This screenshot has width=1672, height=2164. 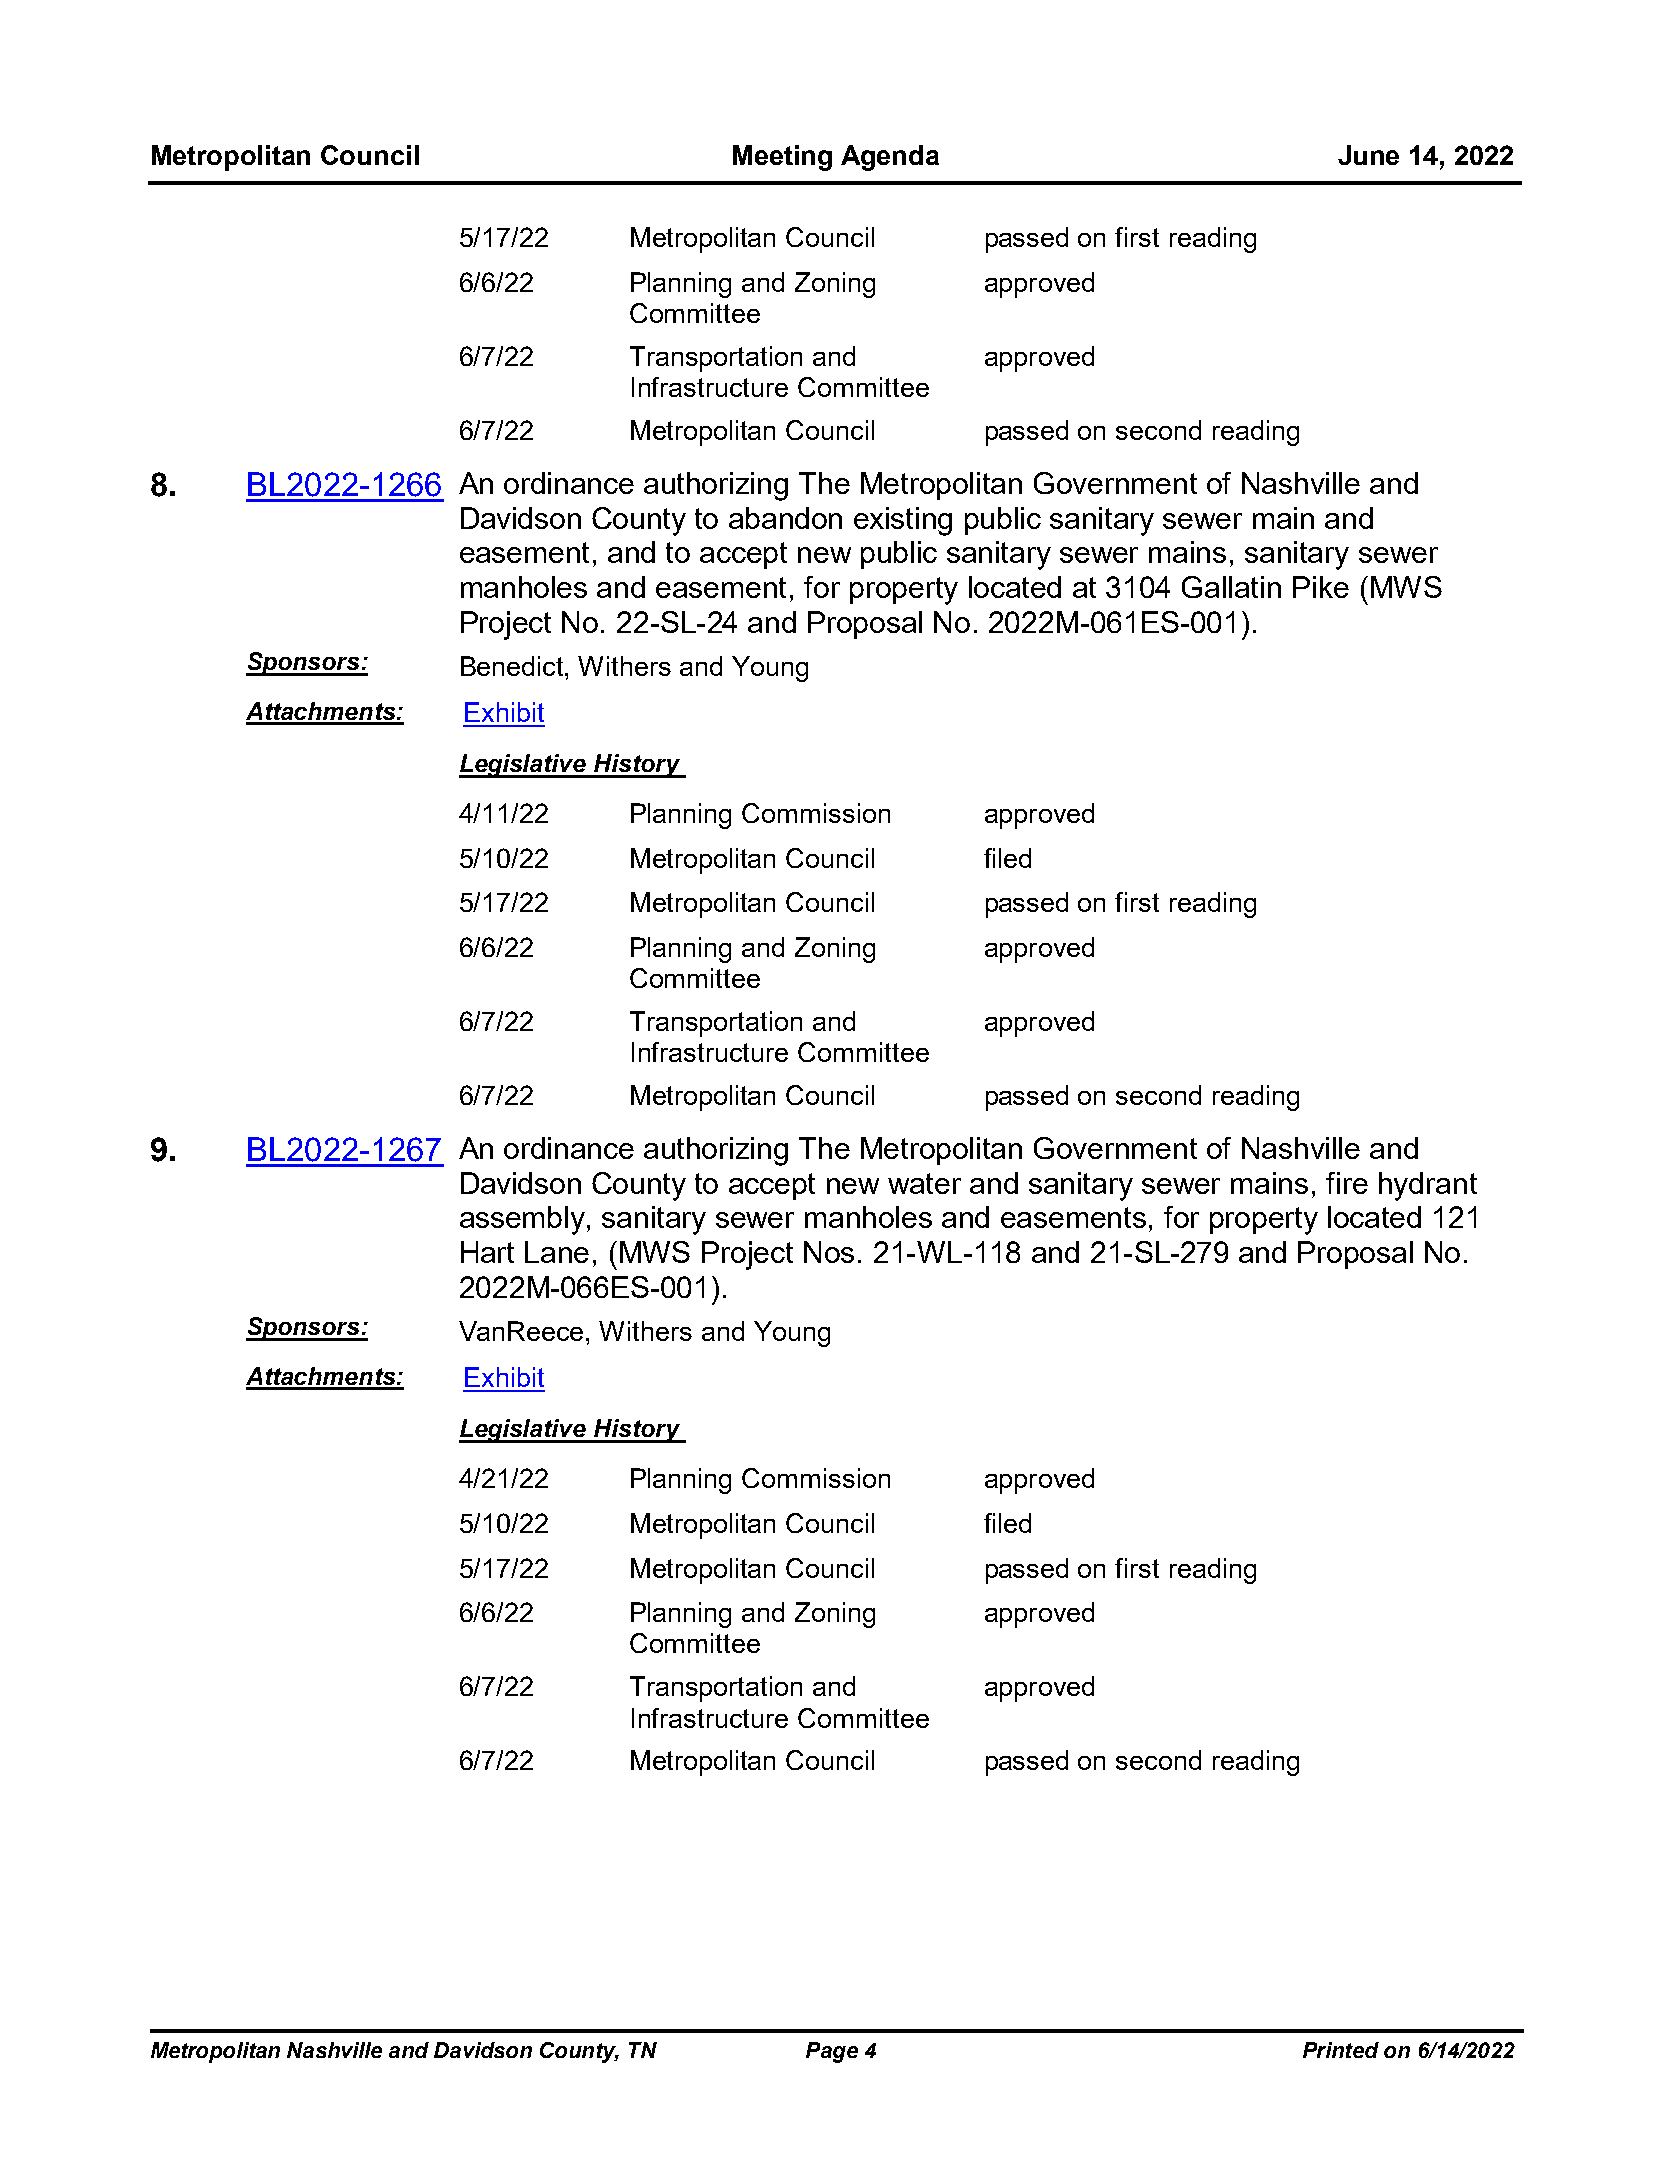 What do you see at coordinates (832, 2052) in the screenshot?
I see `Page` at bounding box center [832, 2052].
